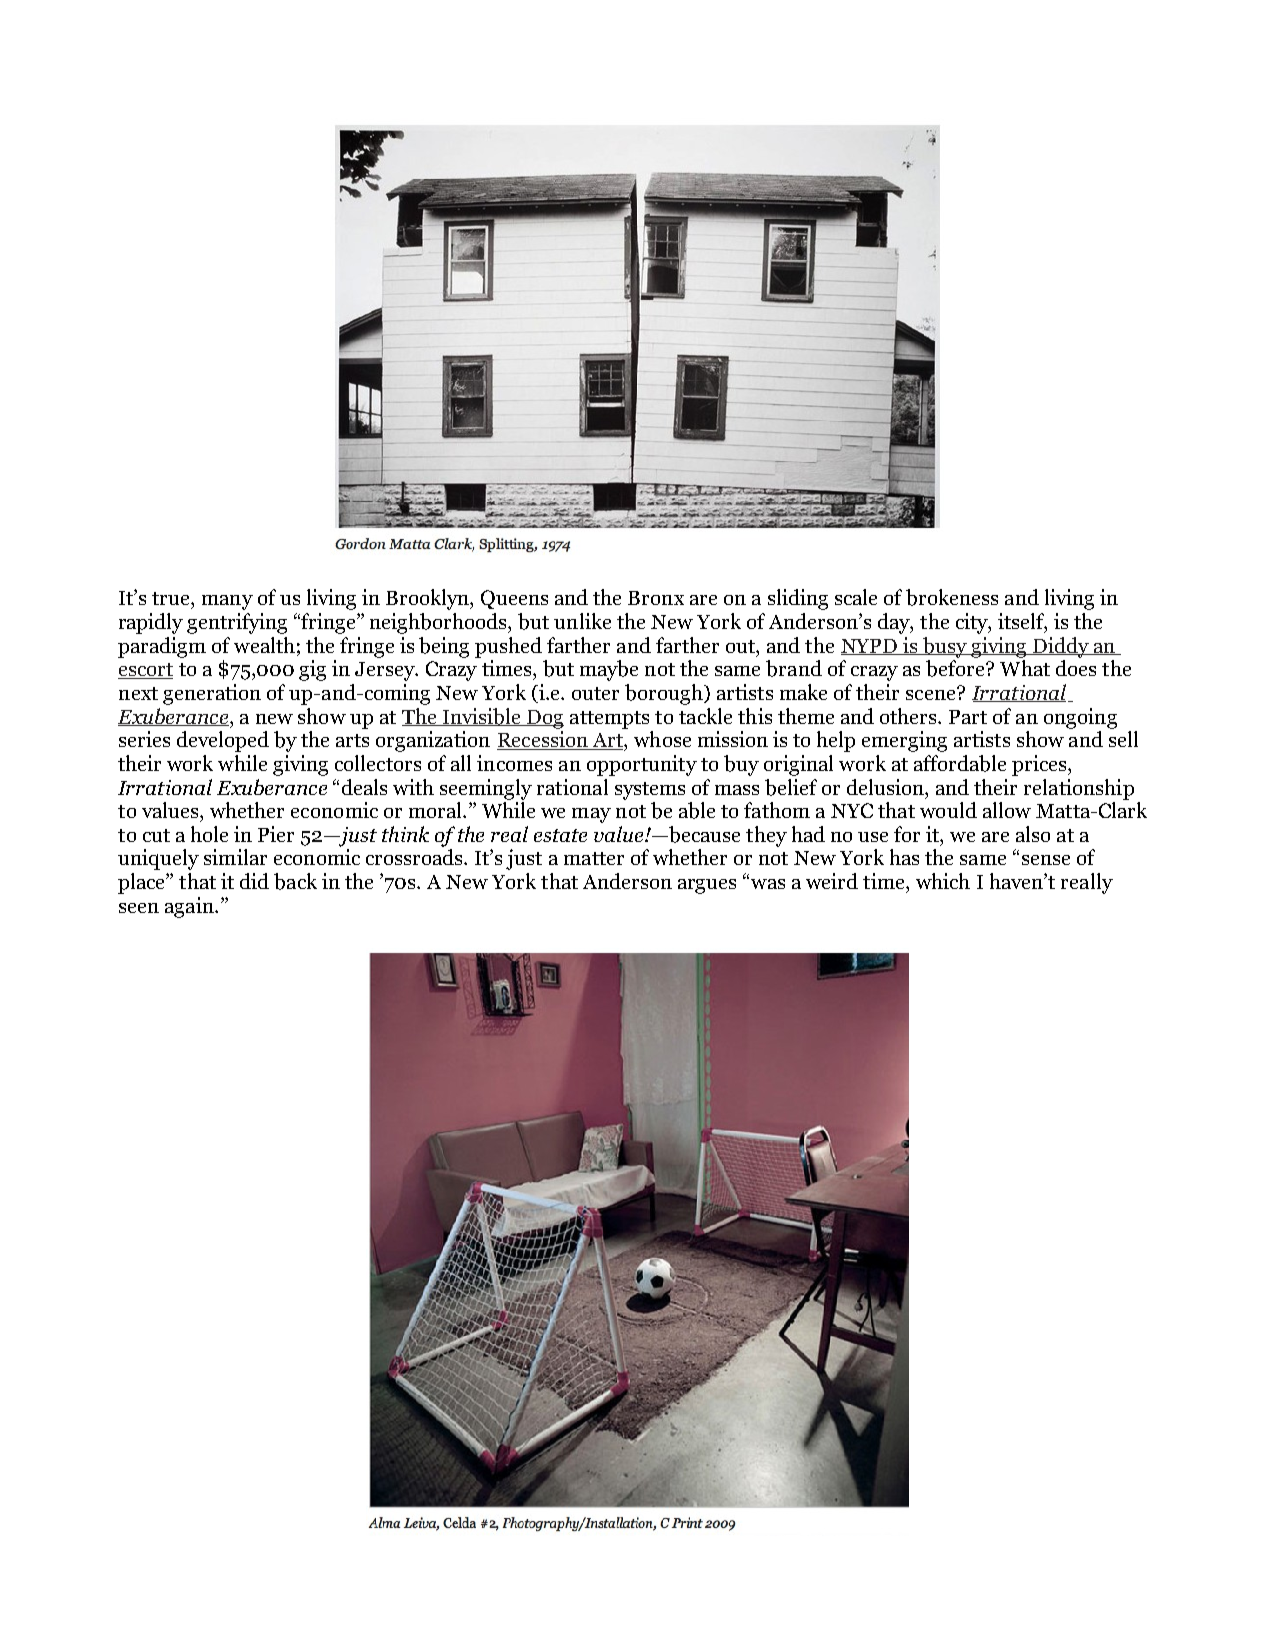  Describe the element at coordinates (856, 597) in the screenshot. I see `scale` at that location.
